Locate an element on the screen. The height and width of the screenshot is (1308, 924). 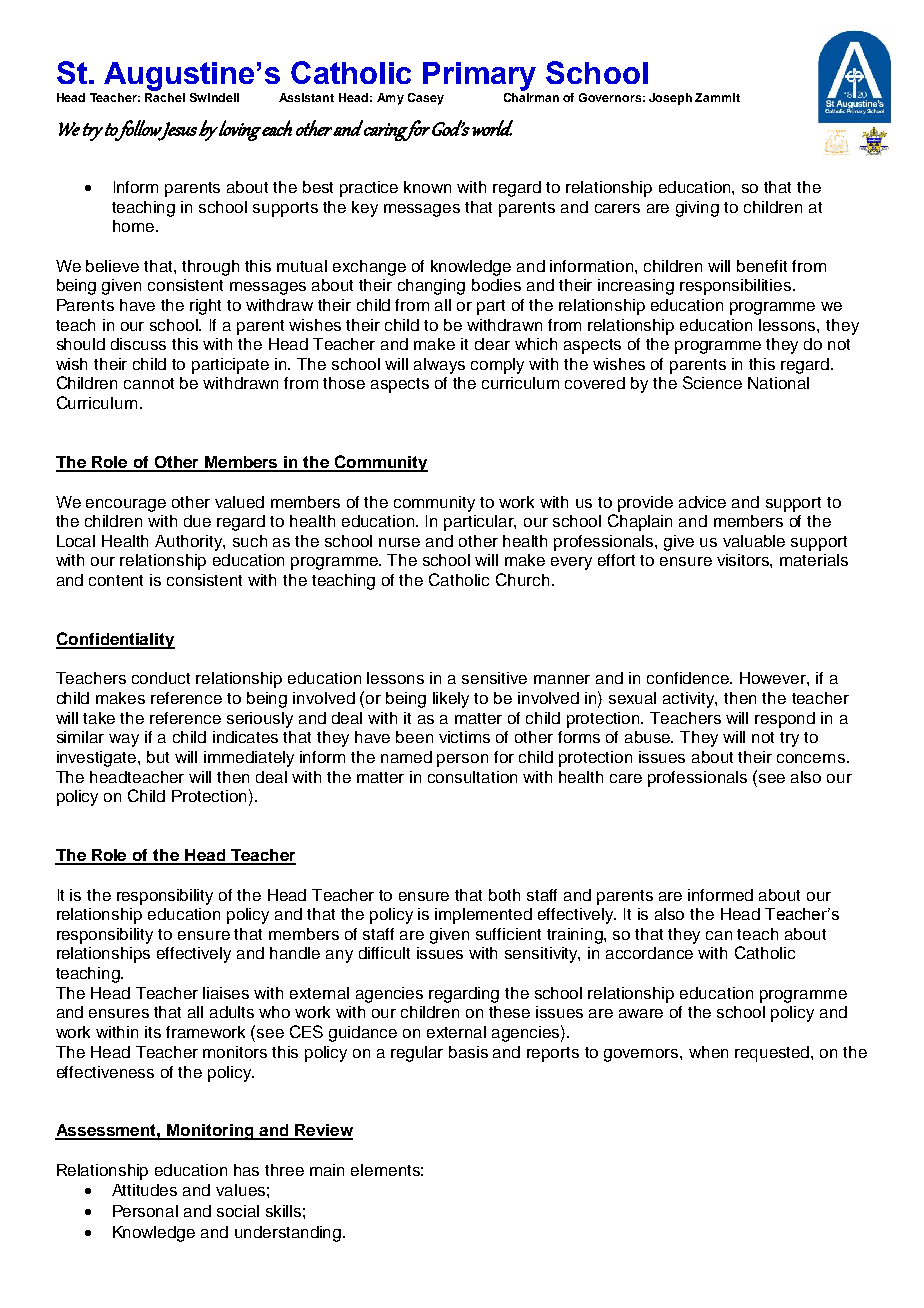
responsibilities is located at coordinates (737, 287).
